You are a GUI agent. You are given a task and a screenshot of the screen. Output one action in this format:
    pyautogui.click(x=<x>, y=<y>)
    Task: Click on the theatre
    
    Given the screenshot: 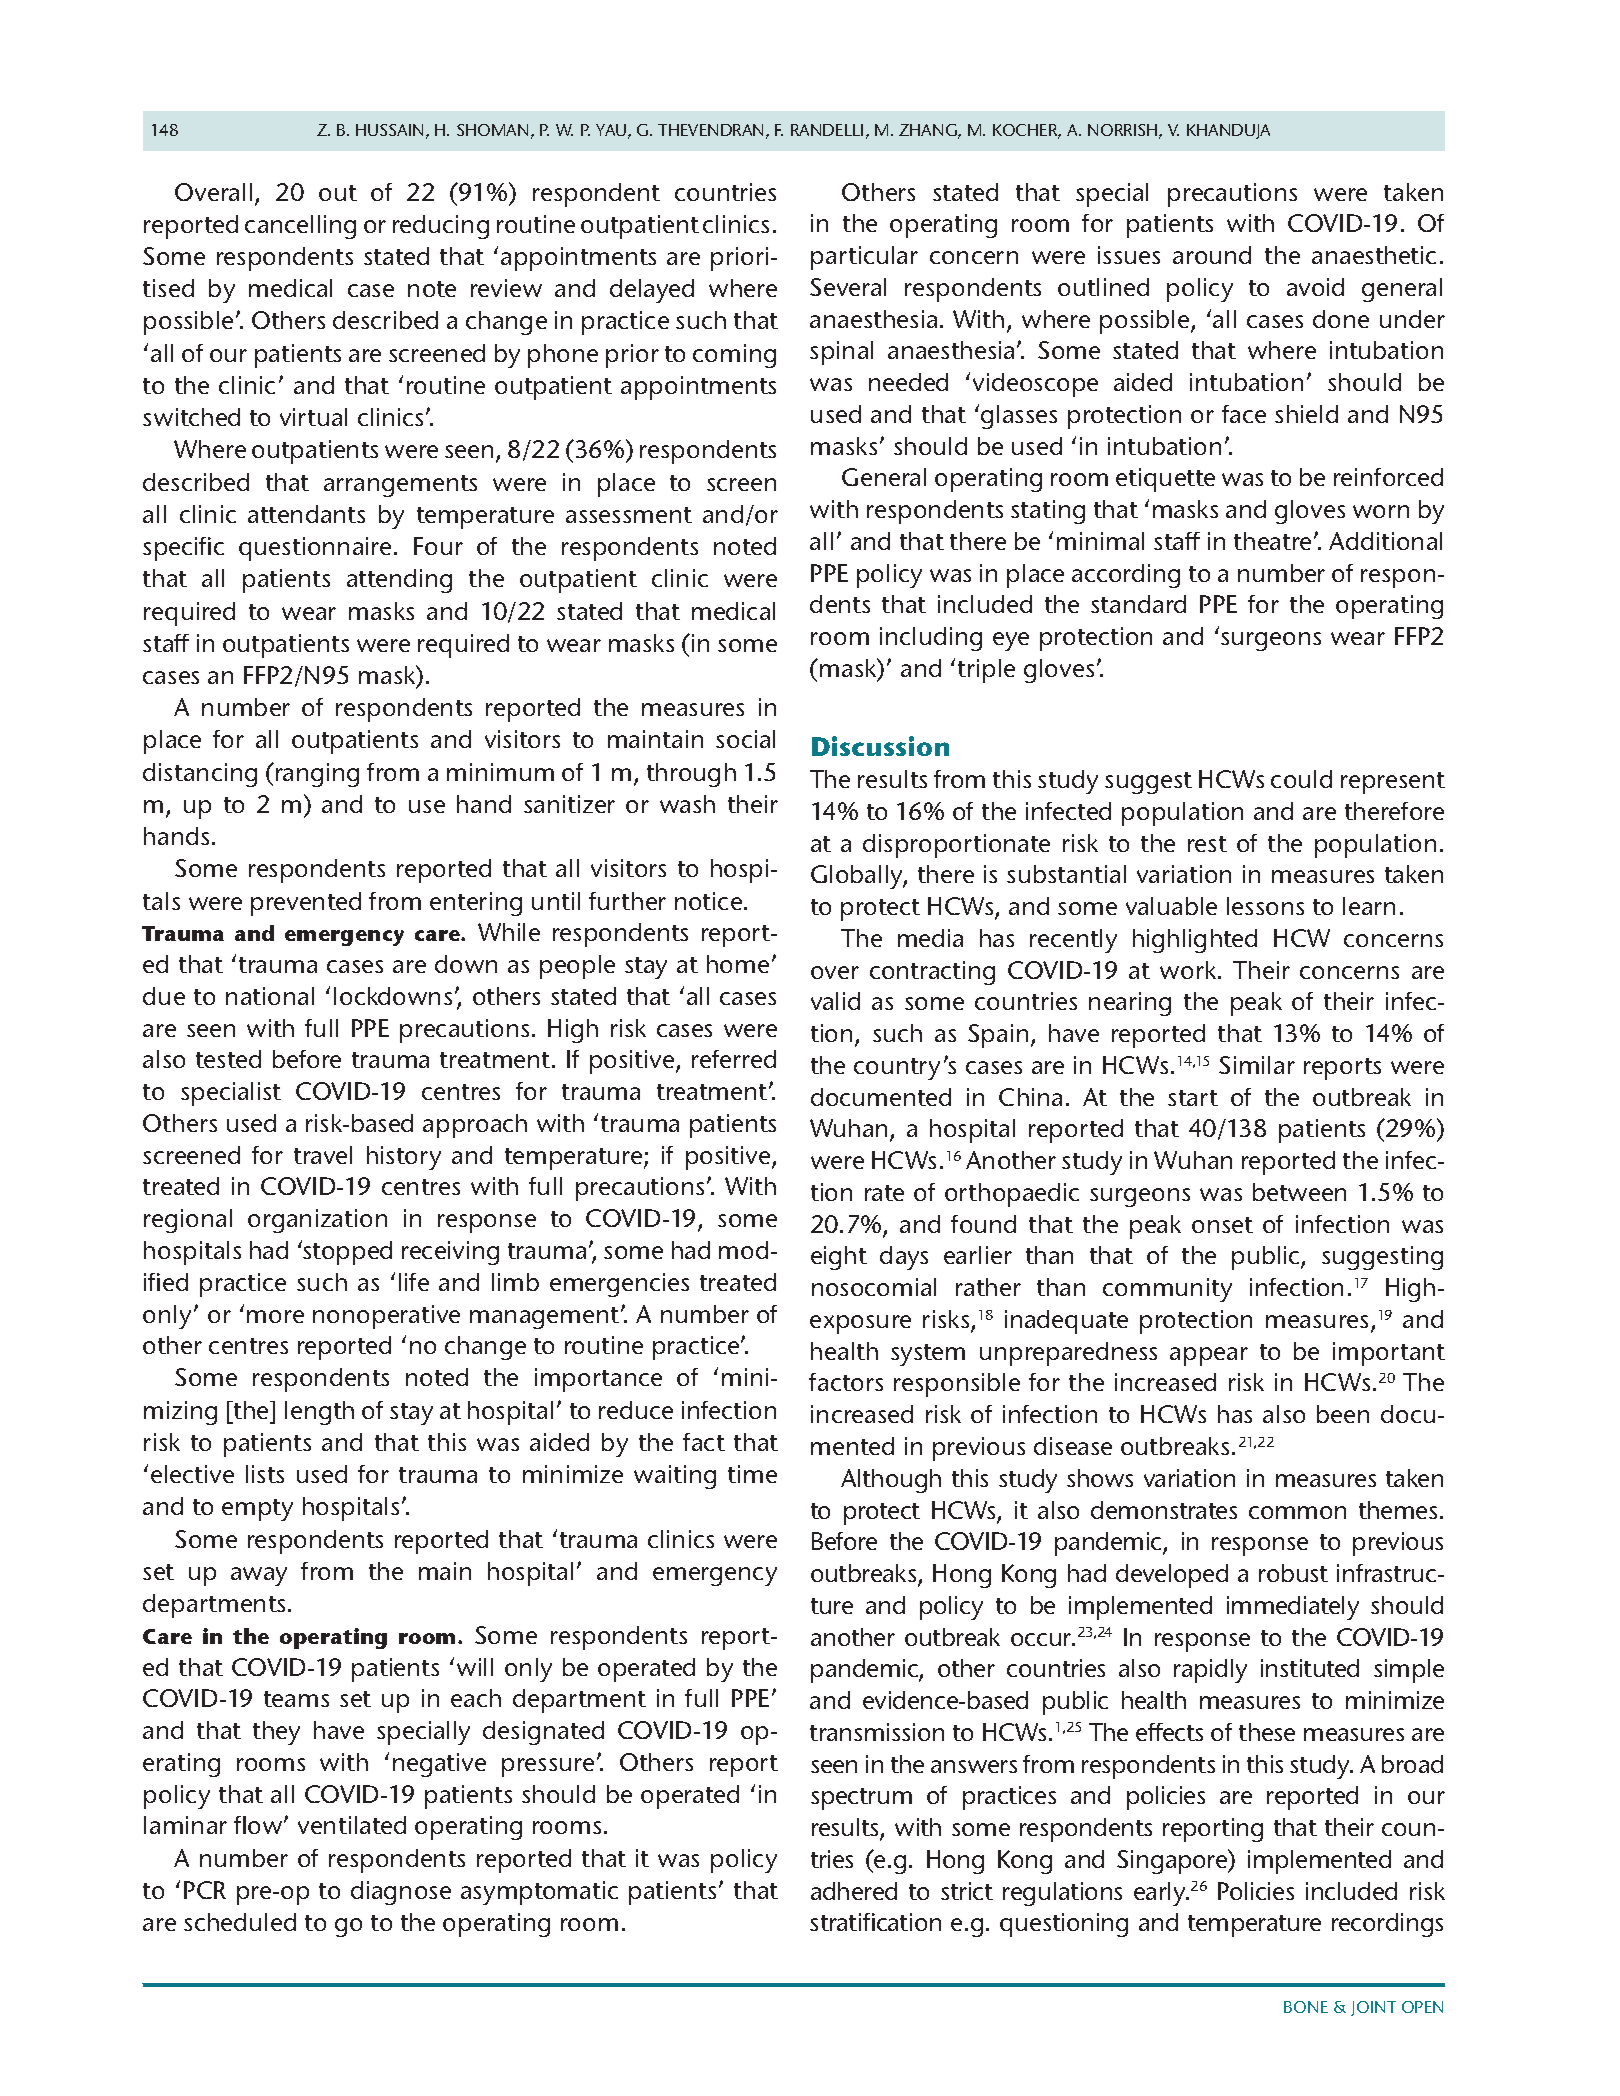 What is the action you would take?
    pyautogui.click(x=1272, y=541)
